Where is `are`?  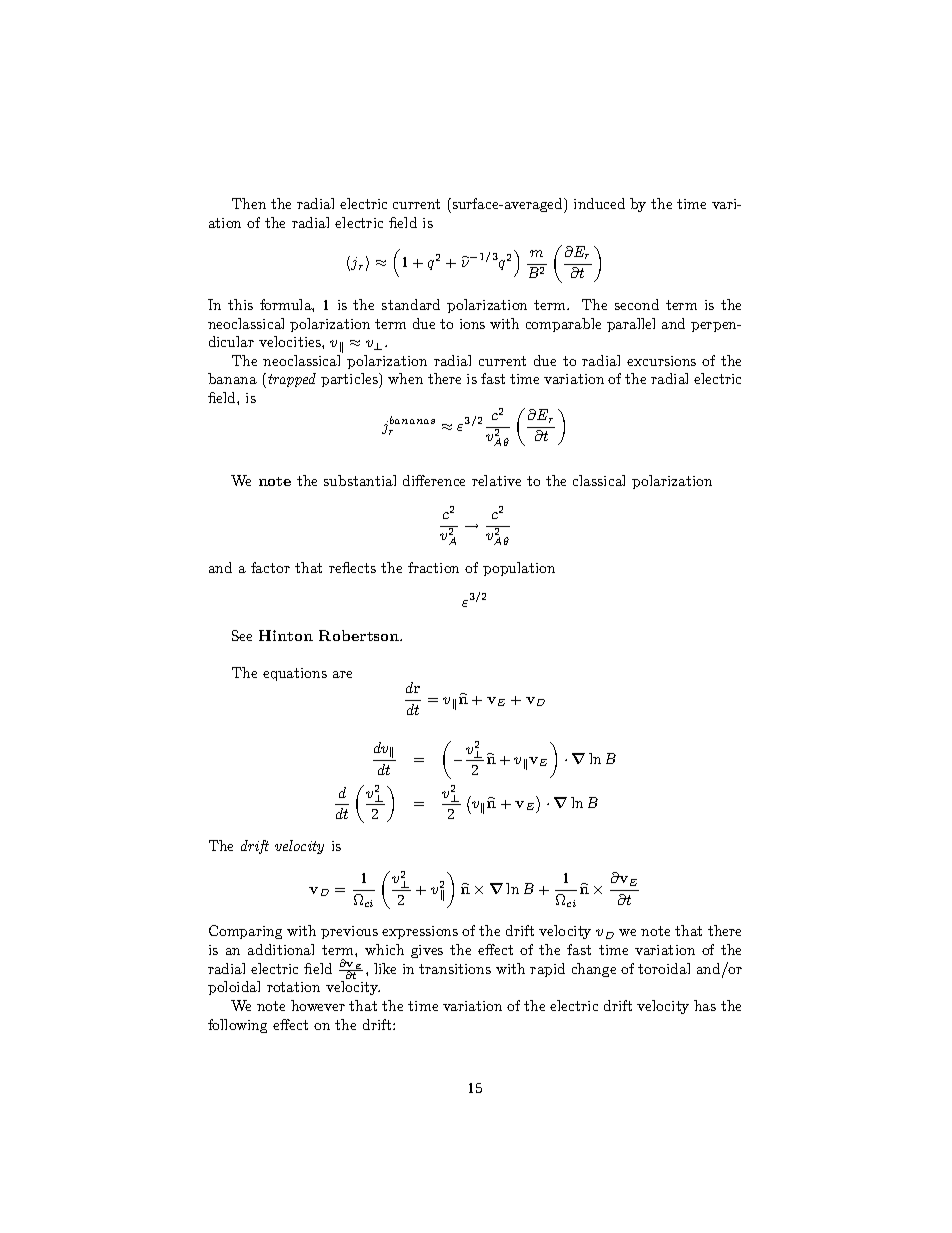
are is located at coordinates (342, 674).
